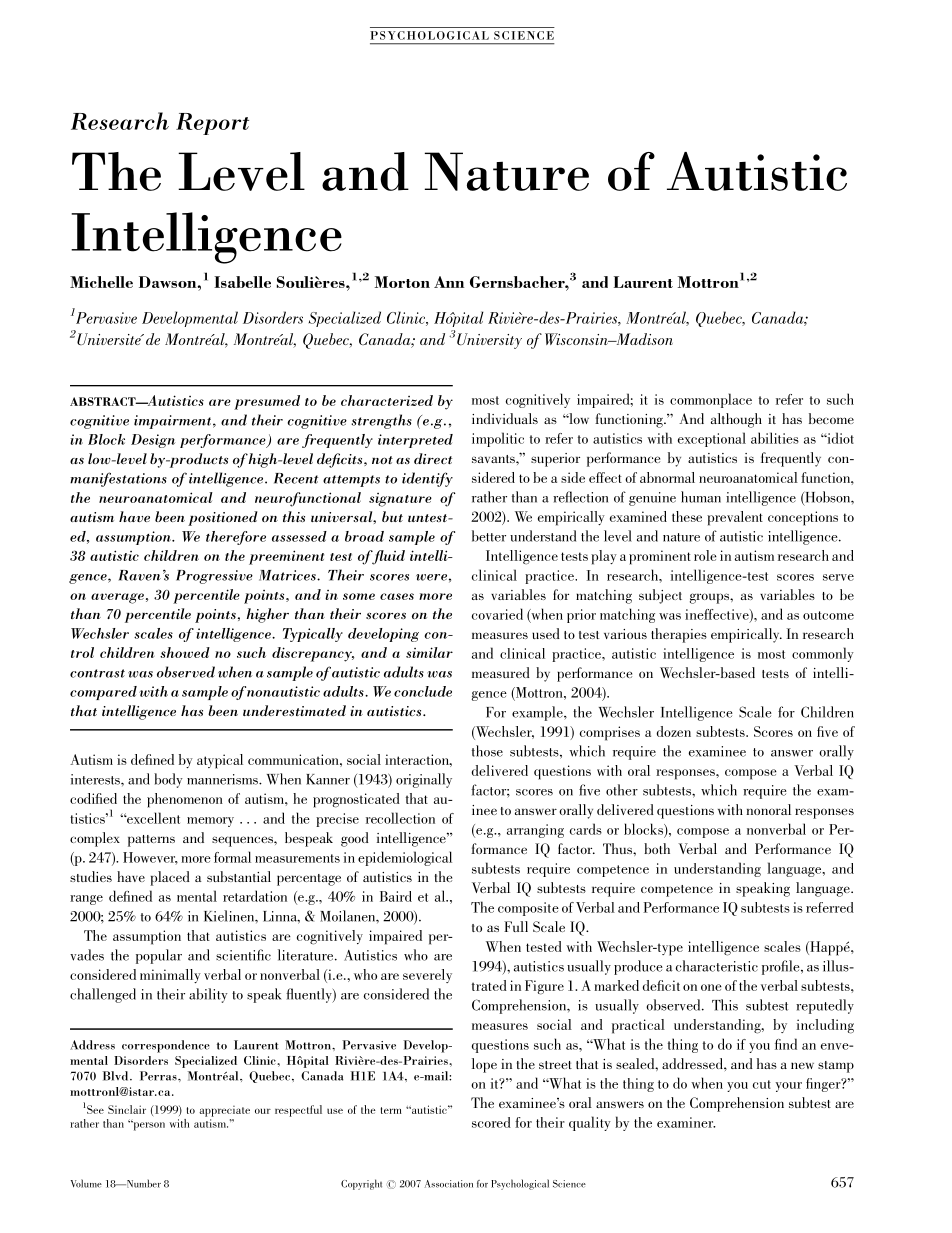 Image resolution: width=952 pixels, height=1233 pixels. Describe the element at coordinates (185, 652) in the screenshot. I see `showed` at that location.
